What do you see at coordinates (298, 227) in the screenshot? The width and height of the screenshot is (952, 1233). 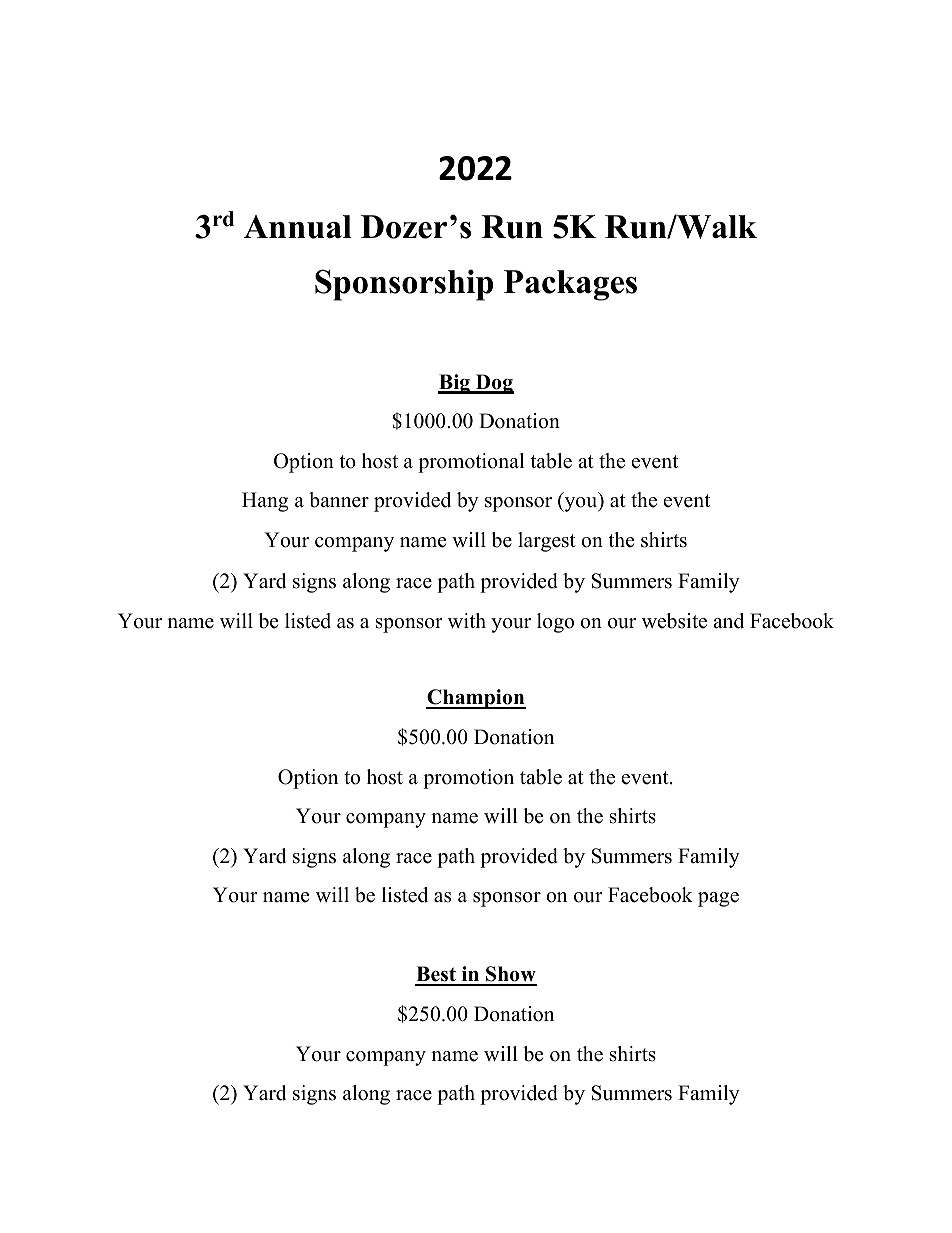 I see `Annual` at bounding box center [298, 227].
